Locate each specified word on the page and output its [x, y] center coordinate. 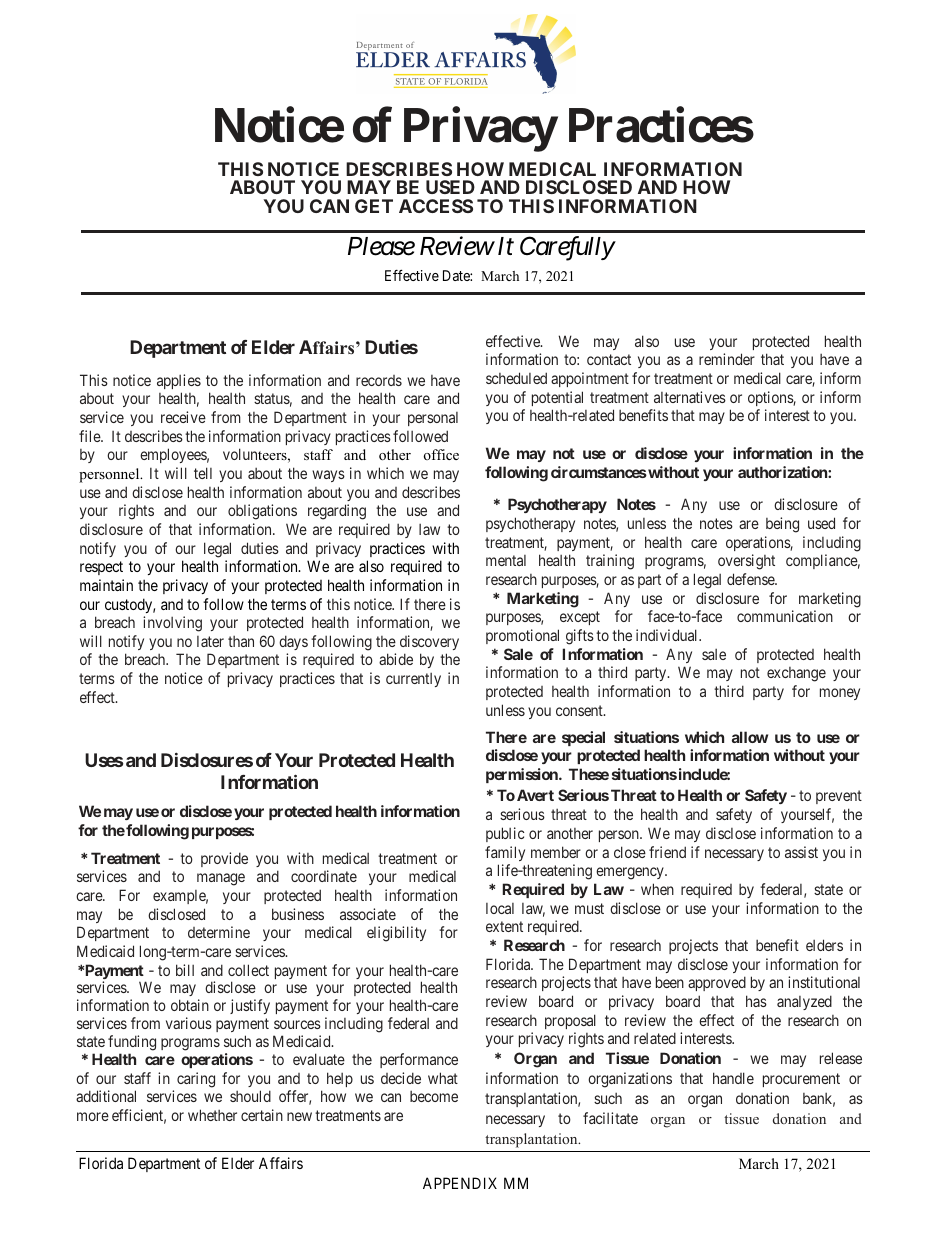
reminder [727, 359]
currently [413, 680]
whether [212, 1115]
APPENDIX [460, 1183]
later [210, 641]
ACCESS [436, 206]
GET [374, 206]
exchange [796, 674]
